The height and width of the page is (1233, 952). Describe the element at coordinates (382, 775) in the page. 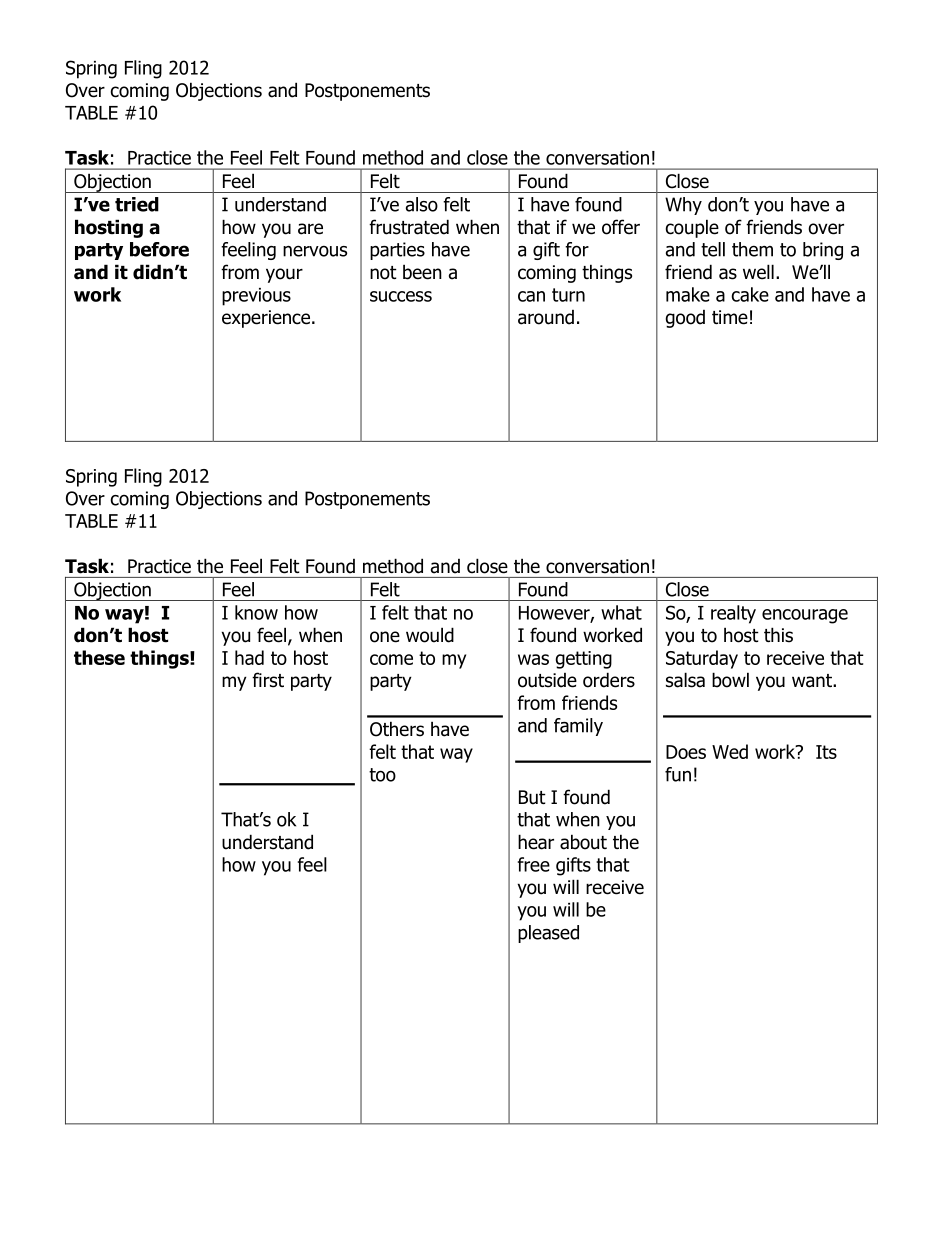

I see `too` at that location.
